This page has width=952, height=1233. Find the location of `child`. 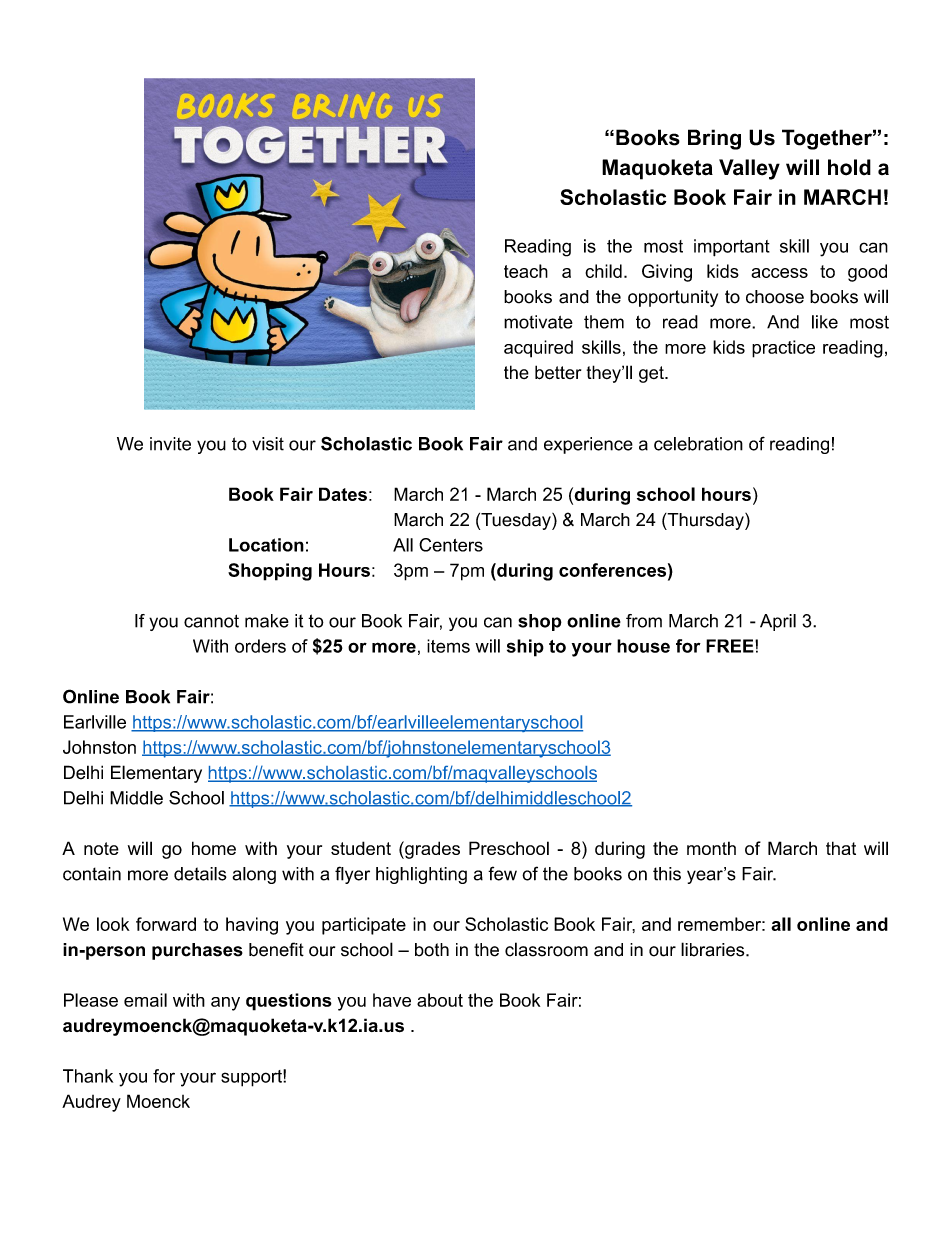

child is located at coordinates (603, 271).
